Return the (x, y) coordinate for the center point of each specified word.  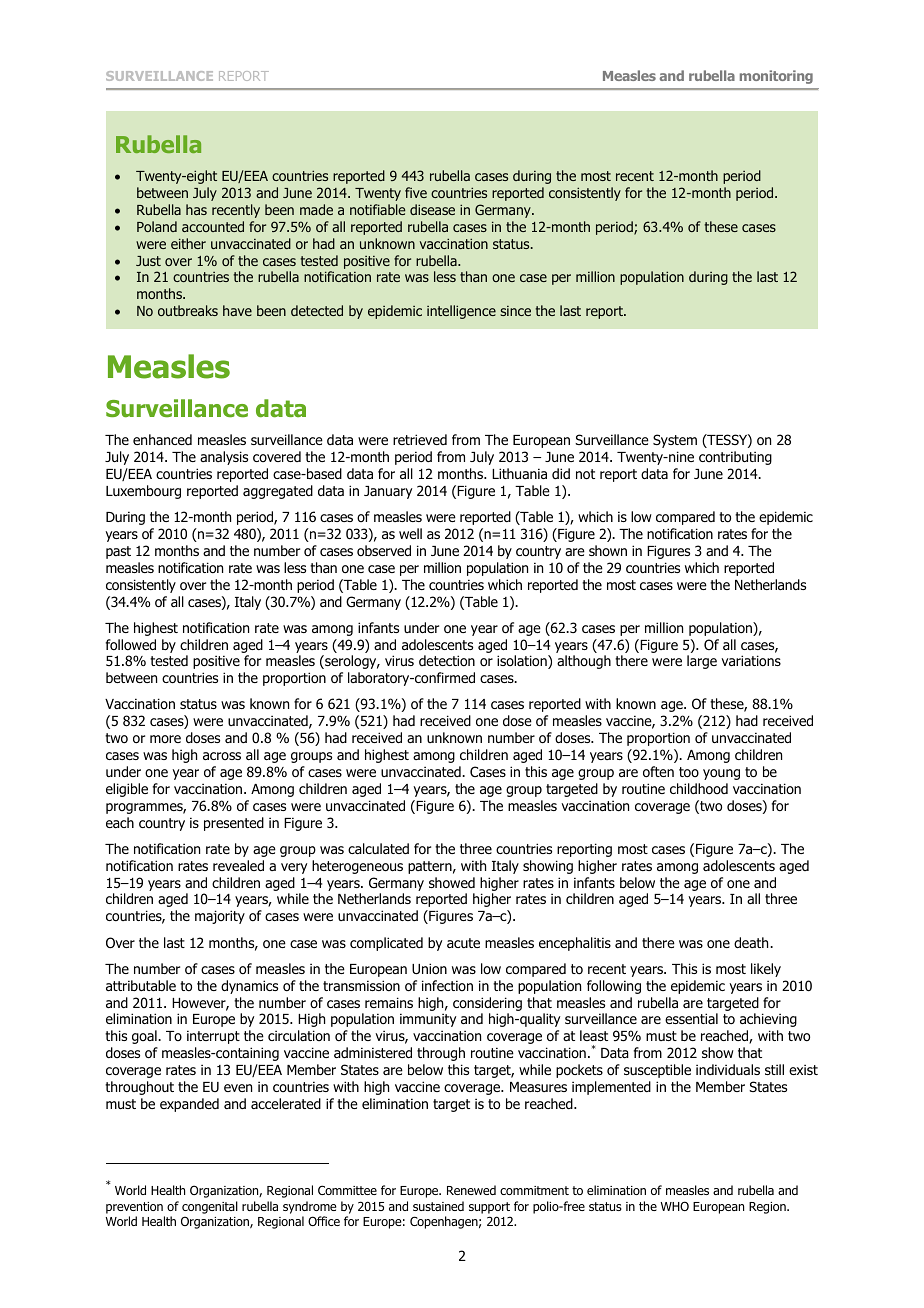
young (721, 774)
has (196, 209)
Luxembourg (143, 492)
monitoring (776, 77)
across (222, 756)
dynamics (249, 987)
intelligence (461, 312)
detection (447, 660)
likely (766, 970)
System (675, 441)
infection (447, 985)
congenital (210, 1207)
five (416, 192)
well (410, 533)
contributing (735, 458)
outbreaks (188, 310)
